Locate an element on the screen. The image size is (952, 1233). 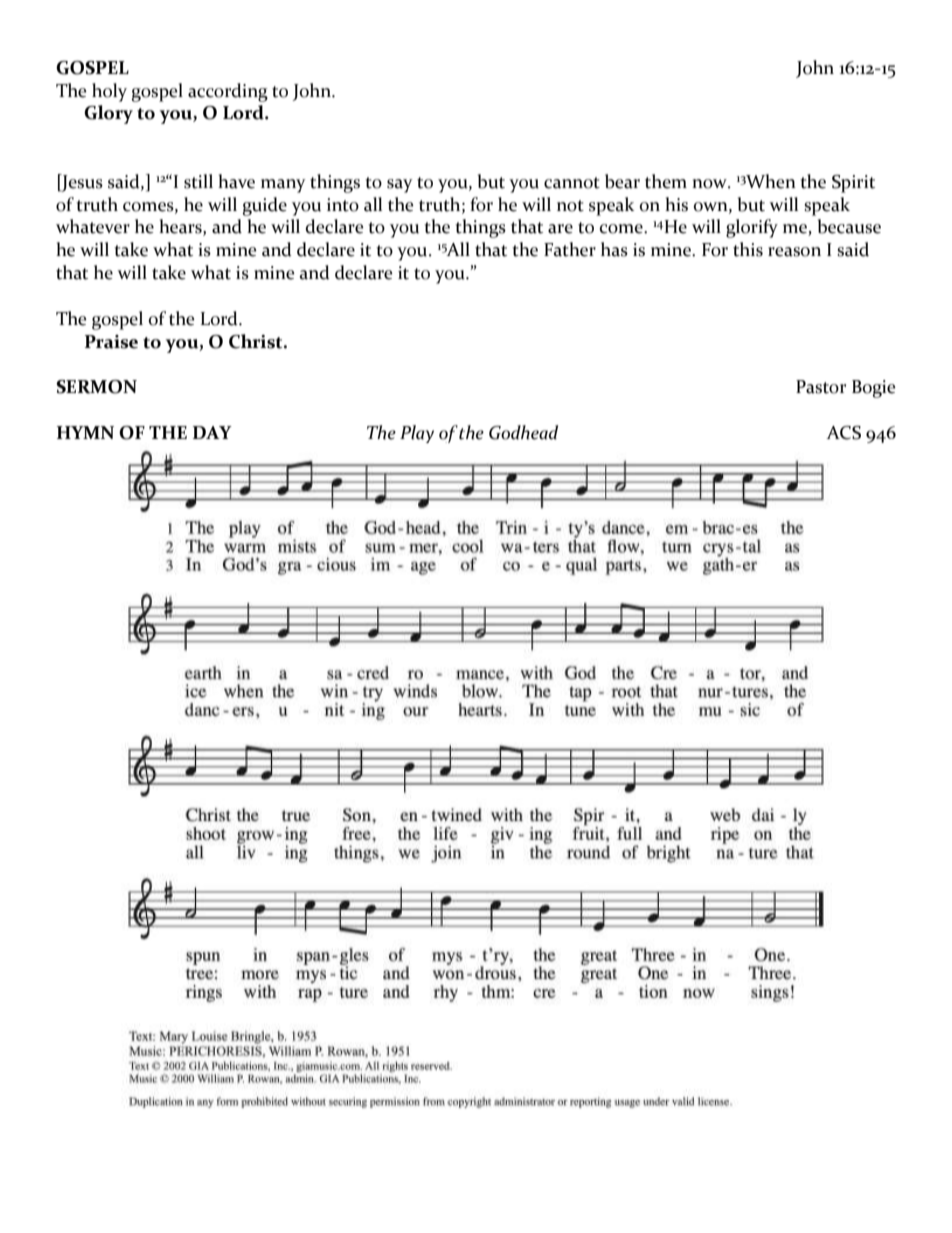
Praise is located at coordinates (111, 342).
